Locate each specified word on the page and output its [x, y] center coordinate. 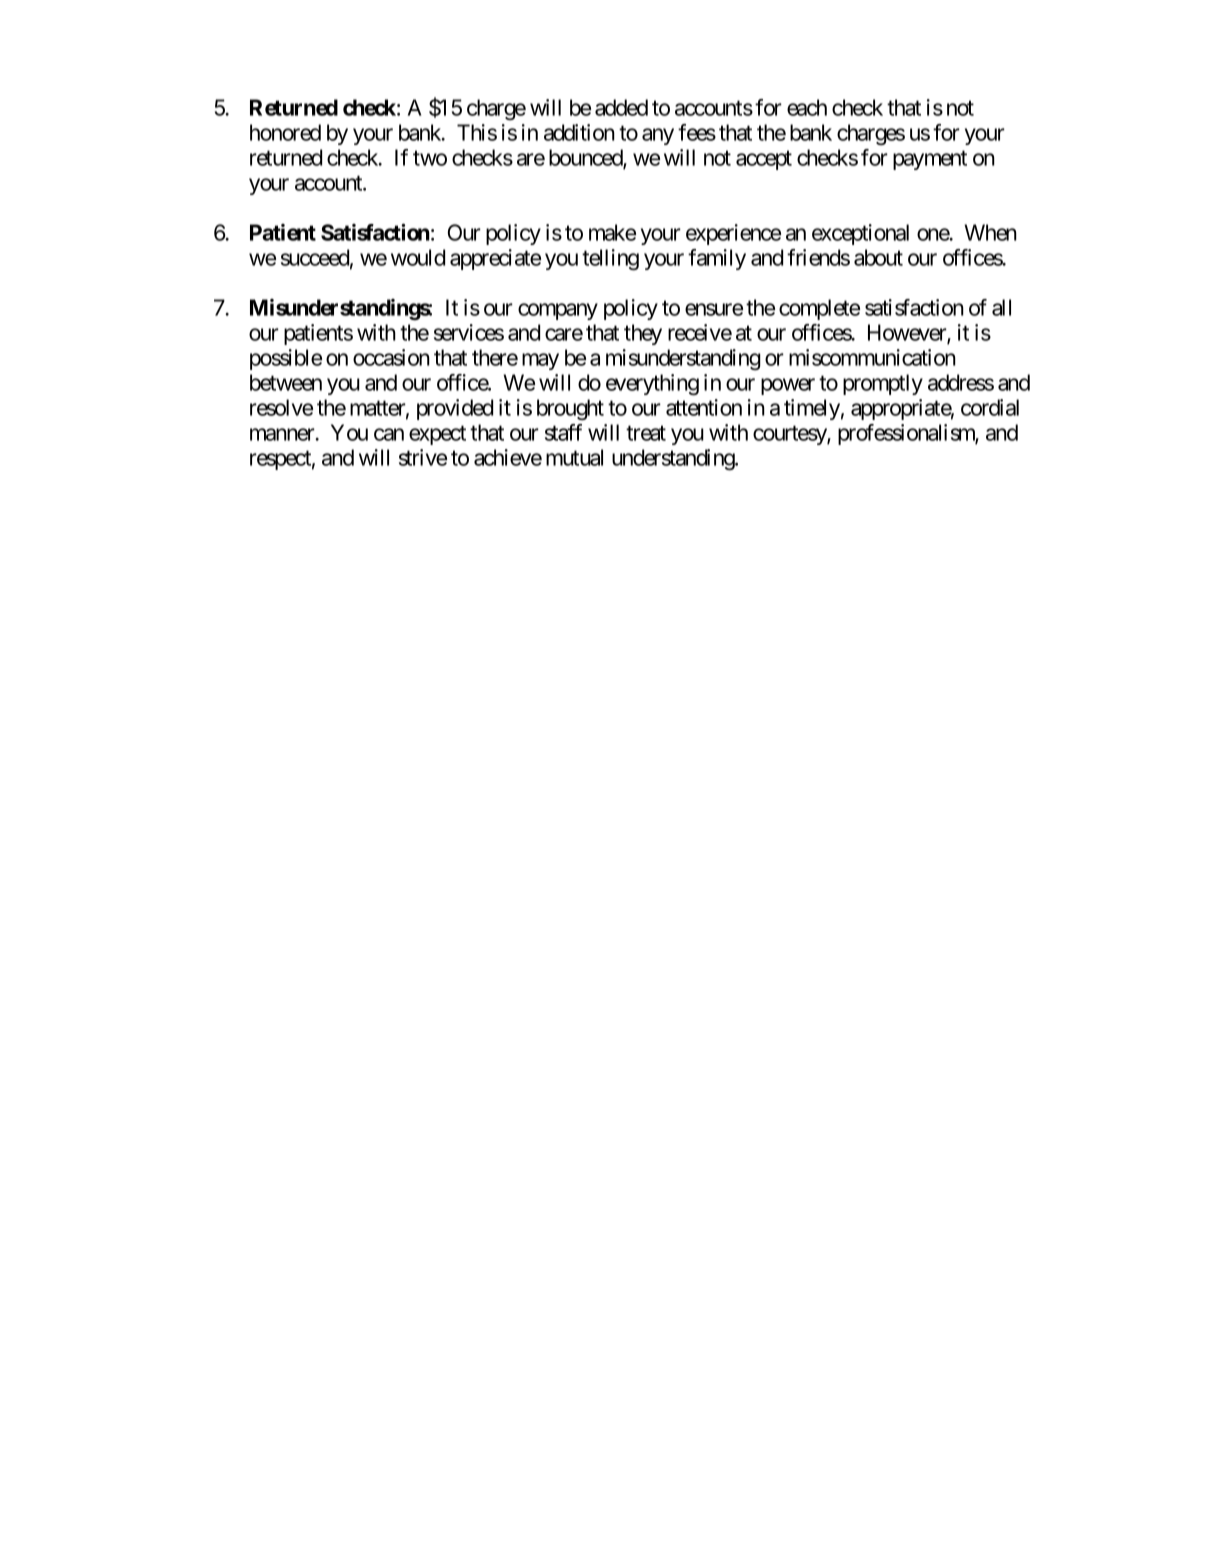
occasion [391, 357]
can [389, 434]
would [418, 257]
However [908, 333]
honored [285, 132]
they [643, 334]
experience [733, 234]
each [807, 107]
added [621, 107]
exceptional [860, 234]
